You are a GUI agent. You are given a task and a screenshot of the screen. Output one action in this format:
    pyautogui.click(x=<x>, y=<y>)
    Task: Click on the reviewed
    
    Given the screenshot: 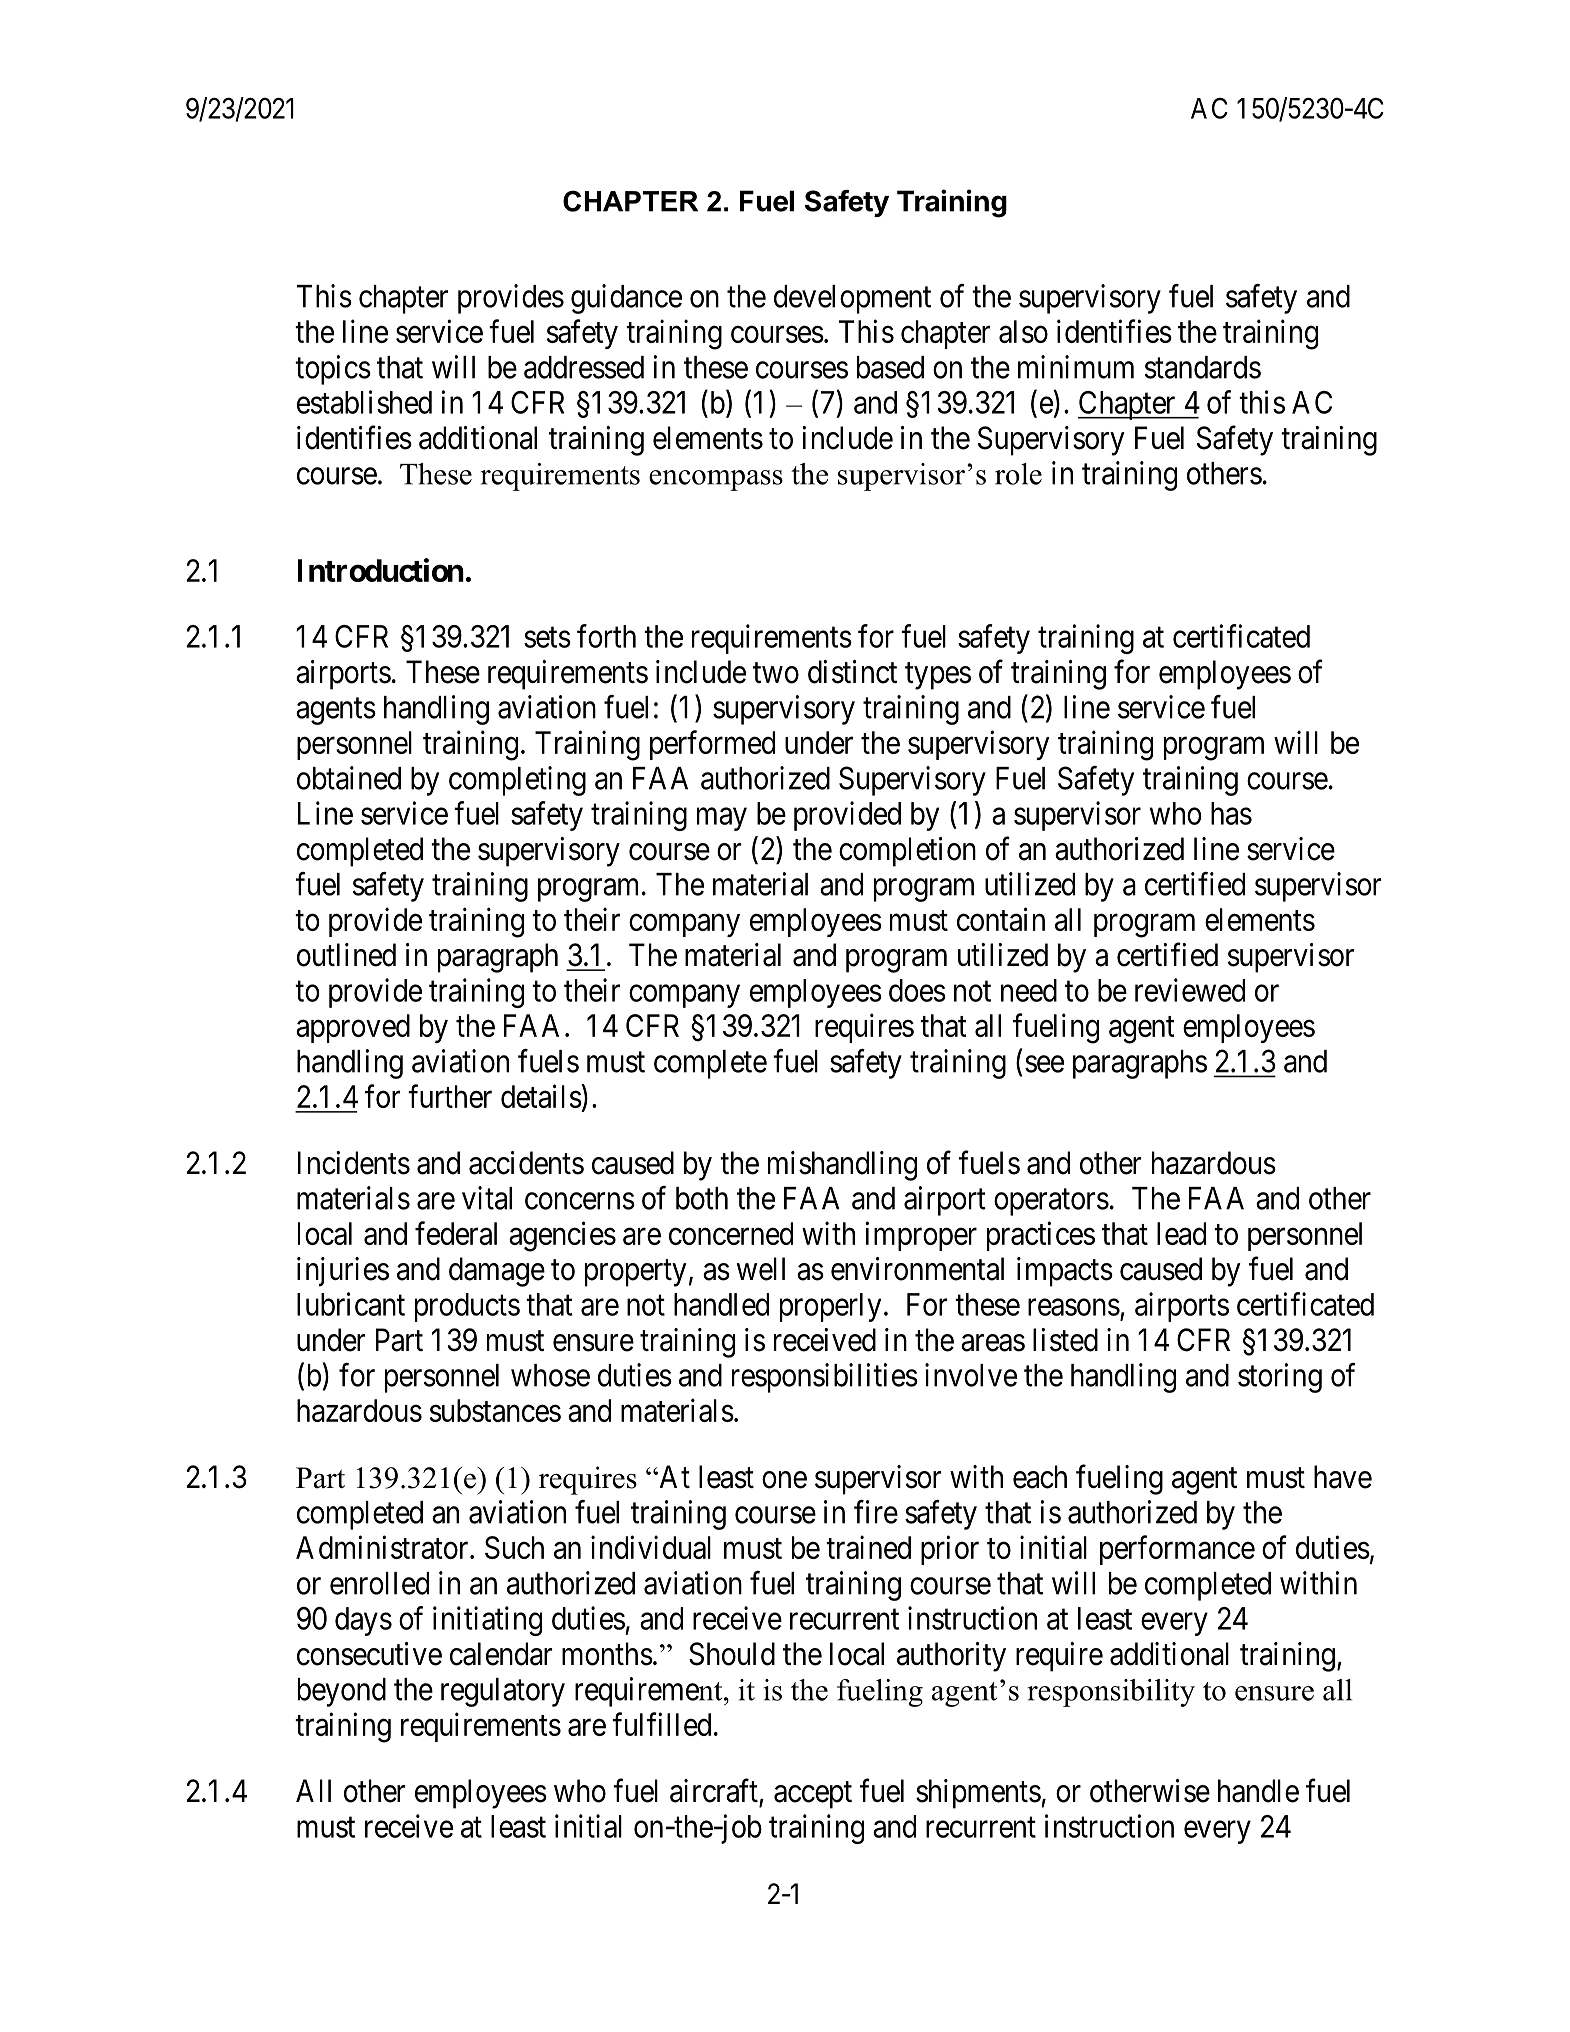 What is the action you would take?
    pyautogui.click(x=1190, y=990)
